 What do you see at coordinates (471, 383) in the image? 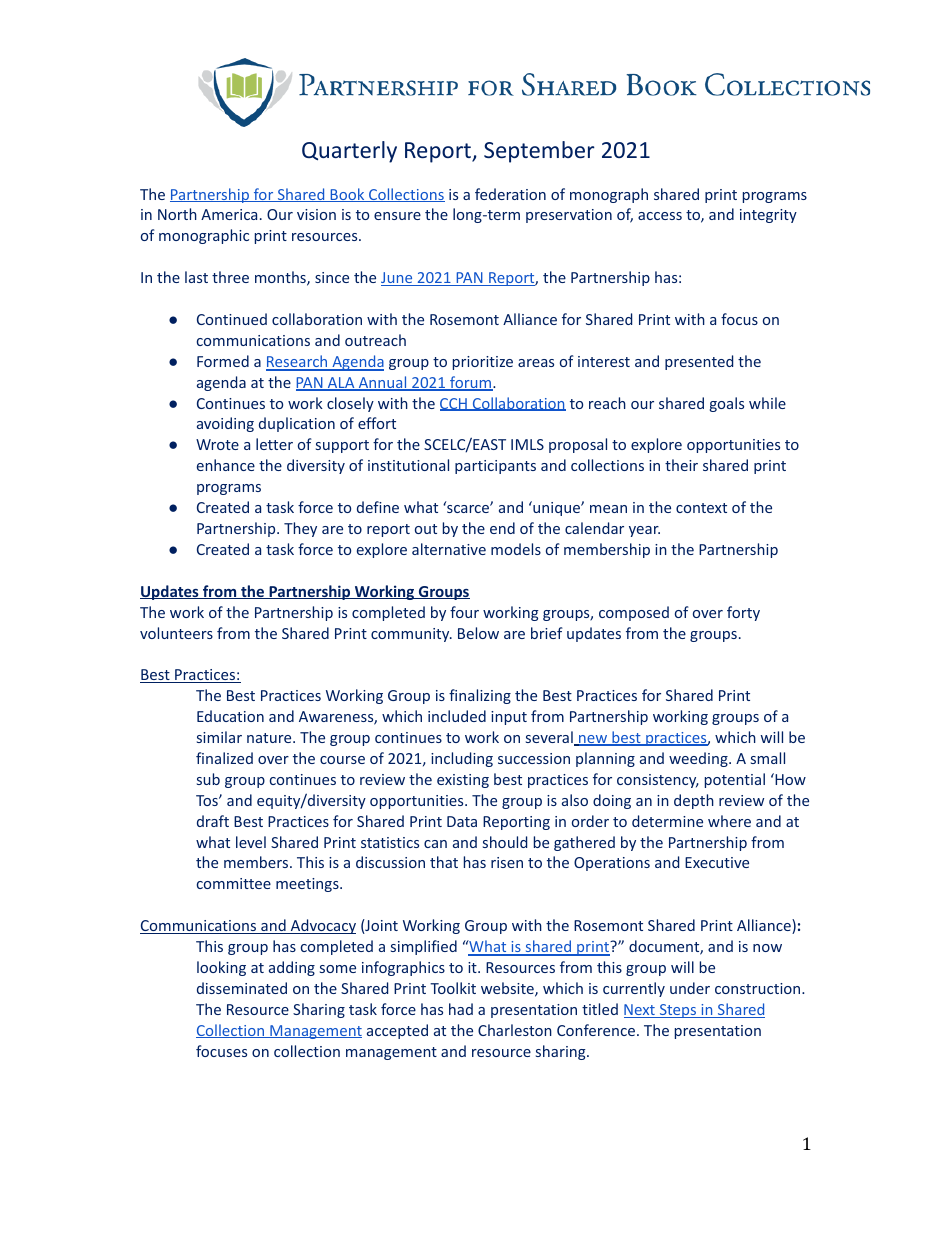
I see `forum` at bounding box center [471, 383].
